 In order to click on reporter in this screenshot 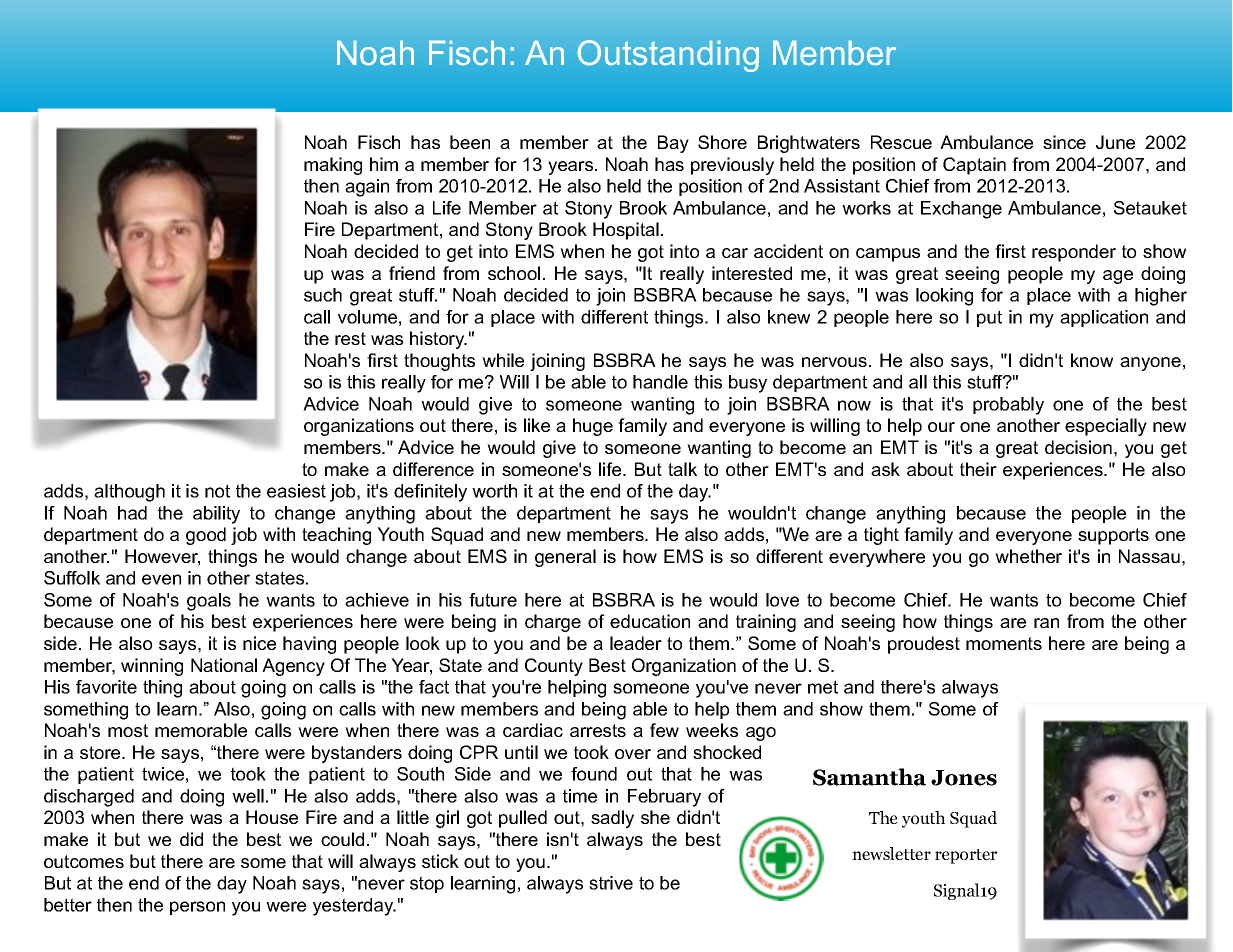, I will do `click(966, 856)`.
